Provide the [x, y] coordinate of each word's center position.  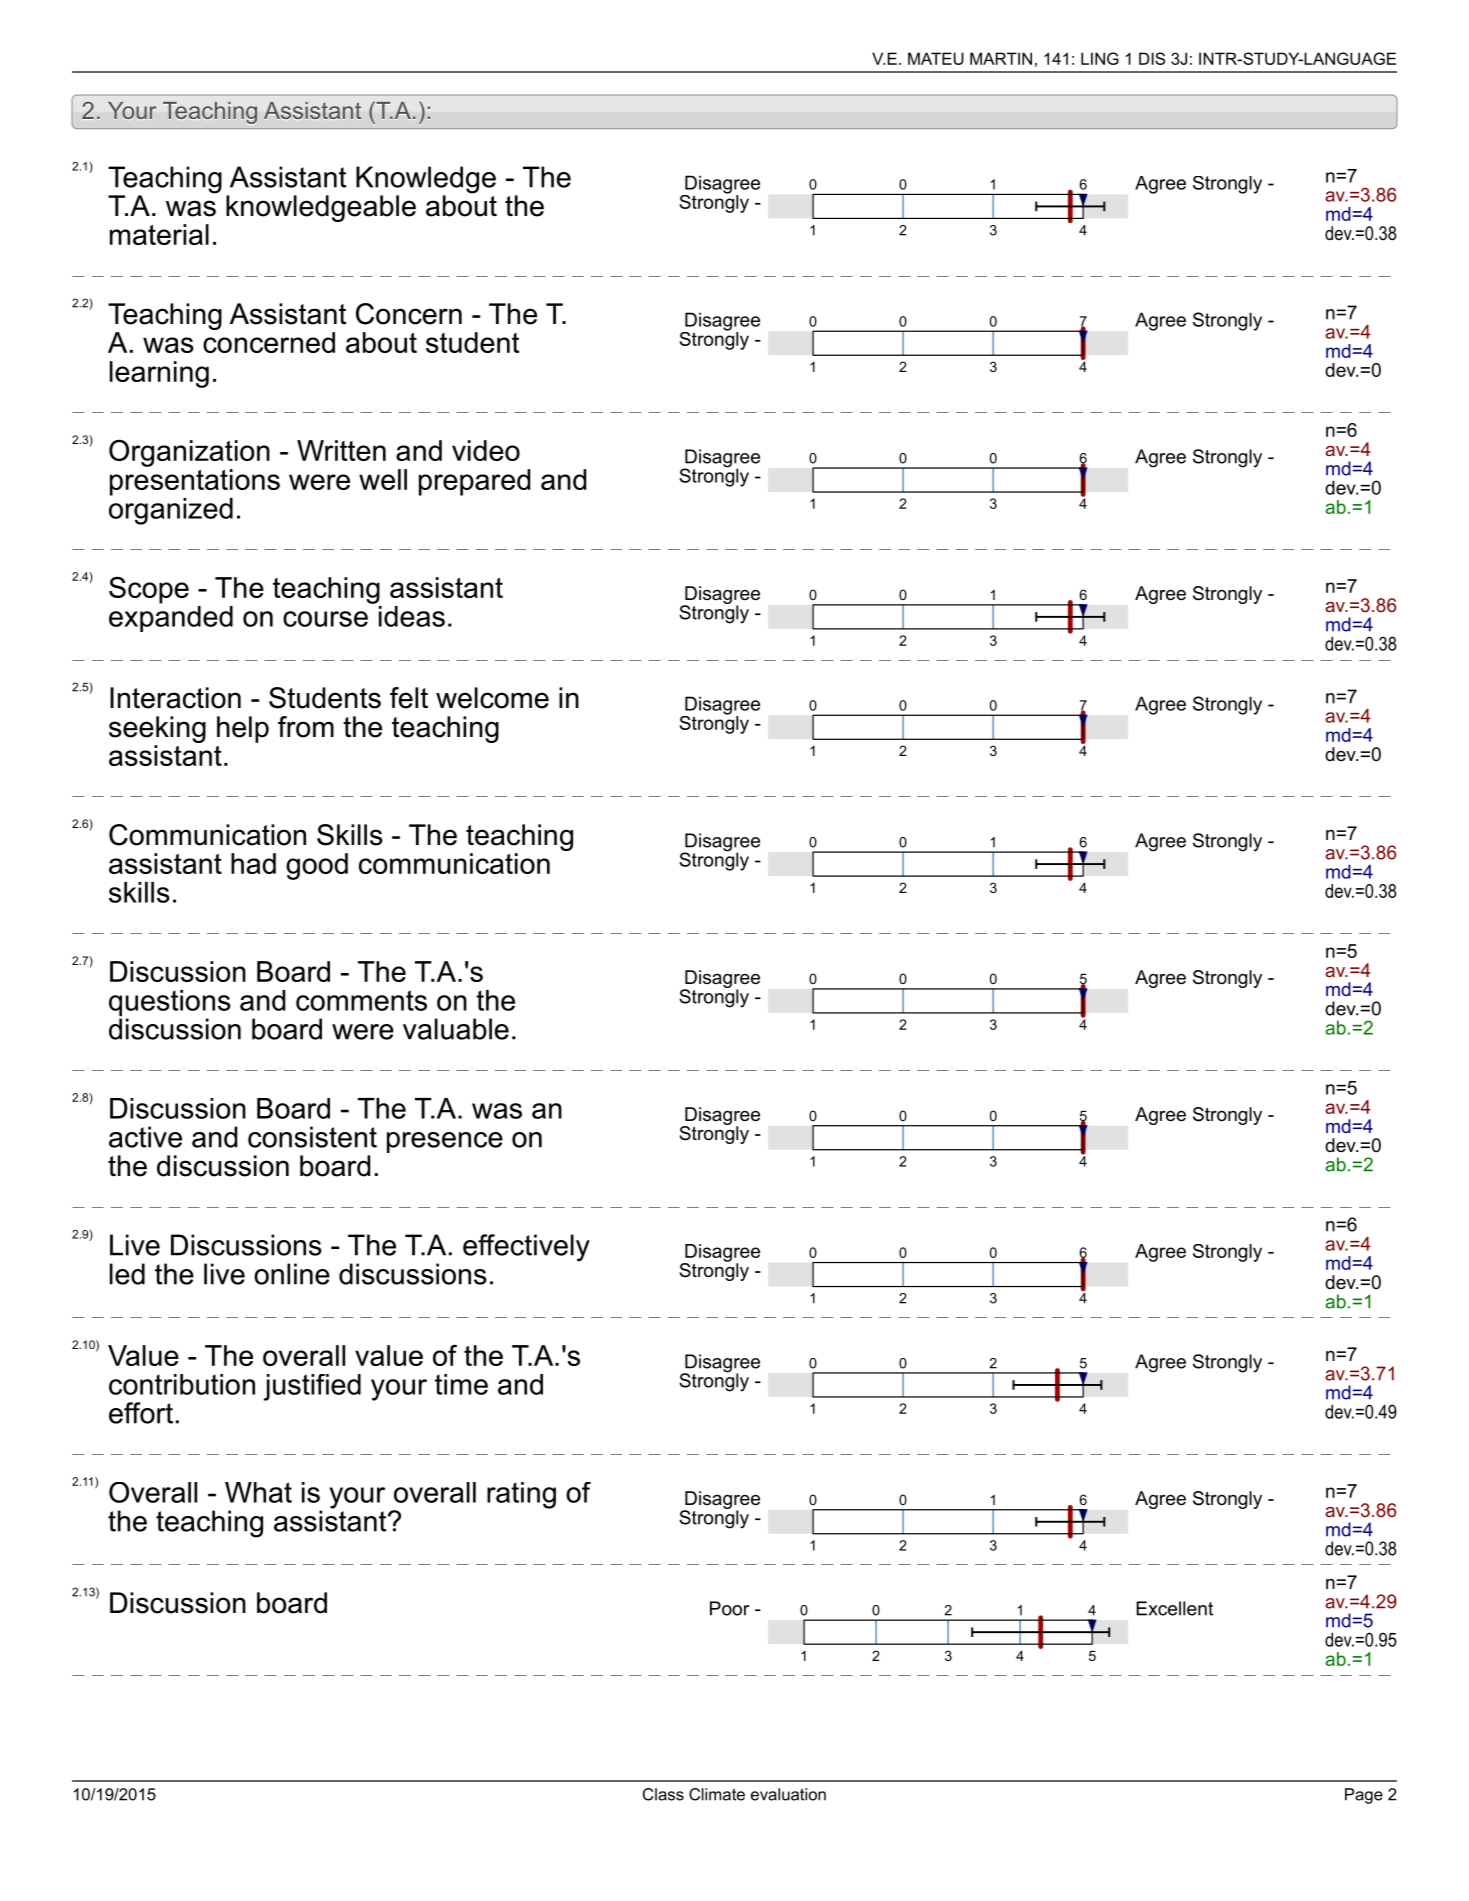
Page [1364, 1796]
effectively [526, 1248]
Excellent [1174, 1608]
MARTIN [1001, 58]
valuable [456, 1029]
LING [1100, 58]
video [486, 450]
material [159, 234]
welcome [492, 698]
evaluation [788, 1794]
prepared [474, 482]
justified [312, 1387]
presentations [195, 481]
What [258, 1492]
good [317, 866]
